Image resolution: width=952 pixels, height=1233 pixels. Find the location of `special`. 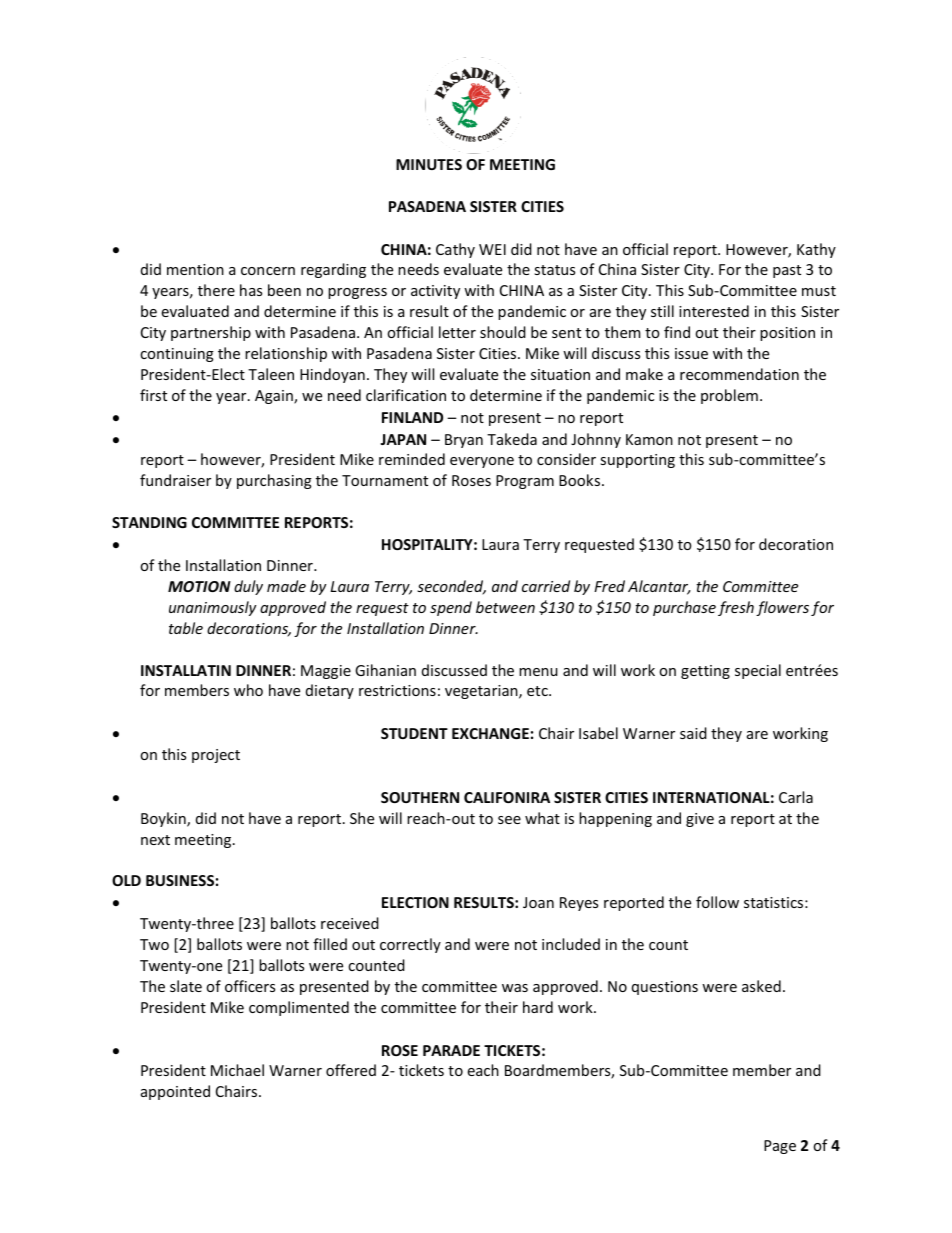

special is located at coordinates (758, 671).
